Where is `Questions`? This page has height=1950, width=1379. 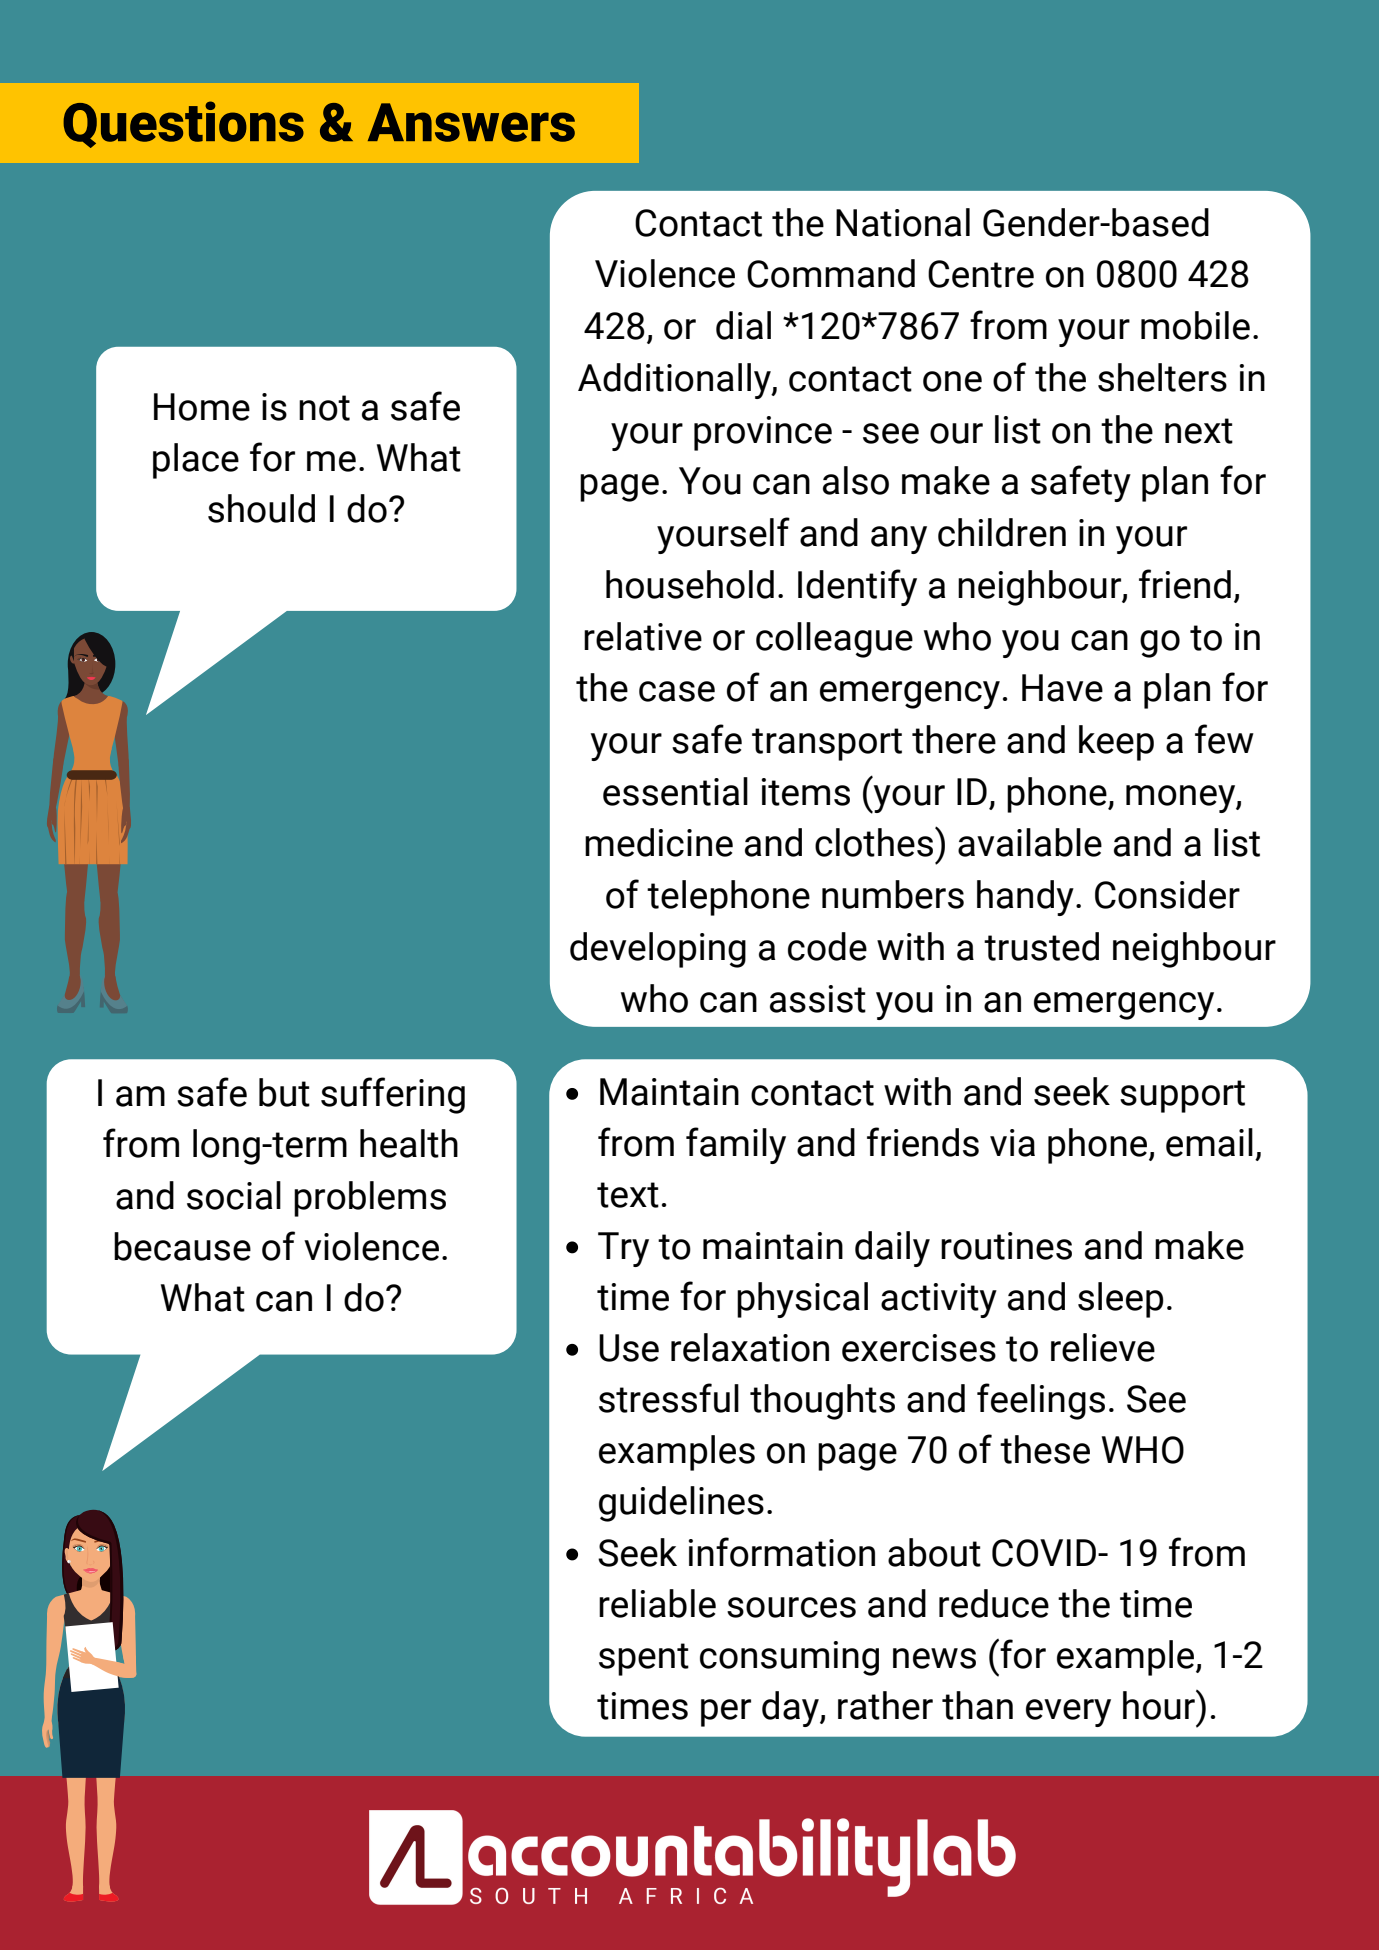
Questions is located at coordinates (183, 124).
